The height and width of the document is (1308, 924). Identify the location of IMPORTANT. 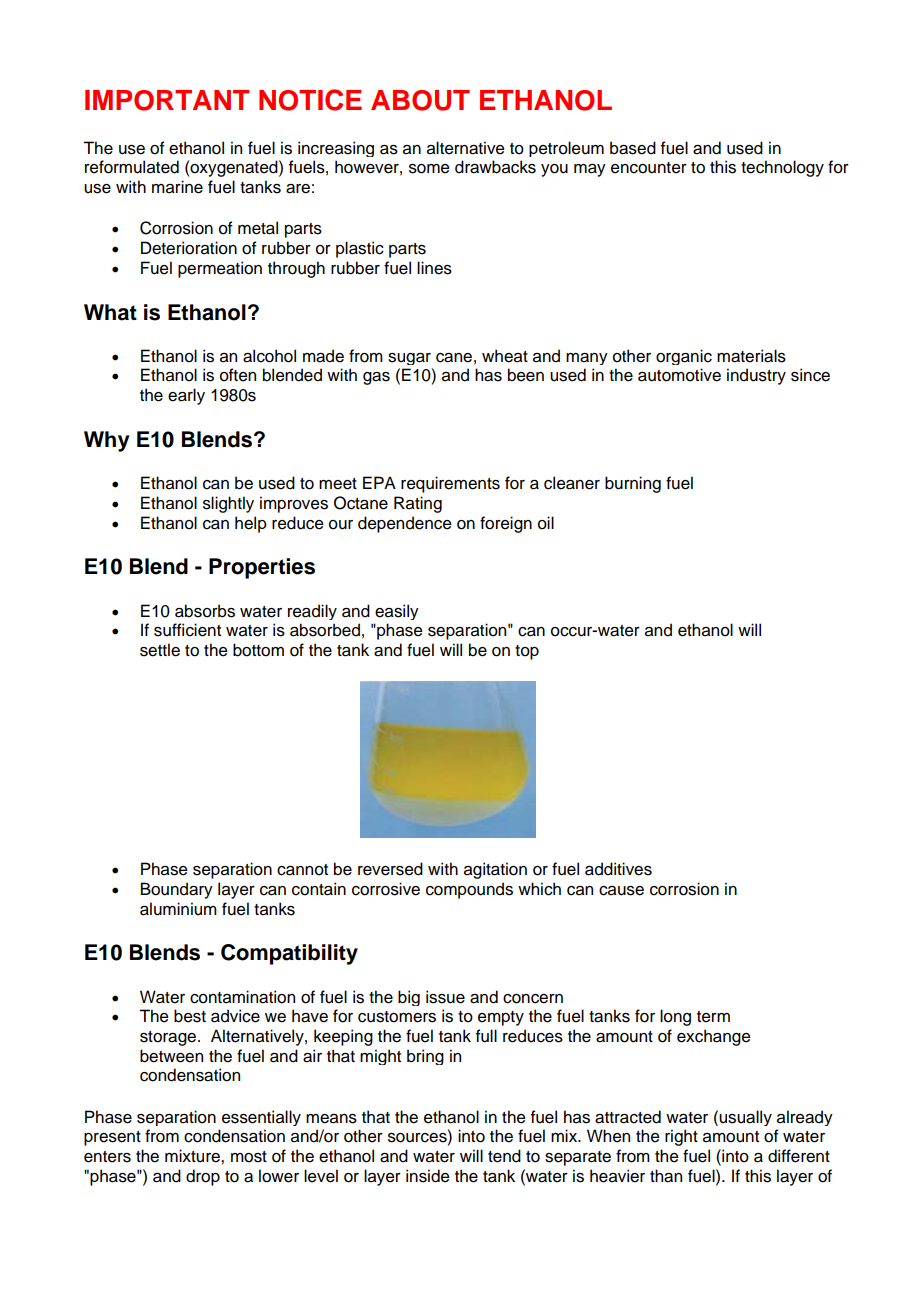
(167, 100).
